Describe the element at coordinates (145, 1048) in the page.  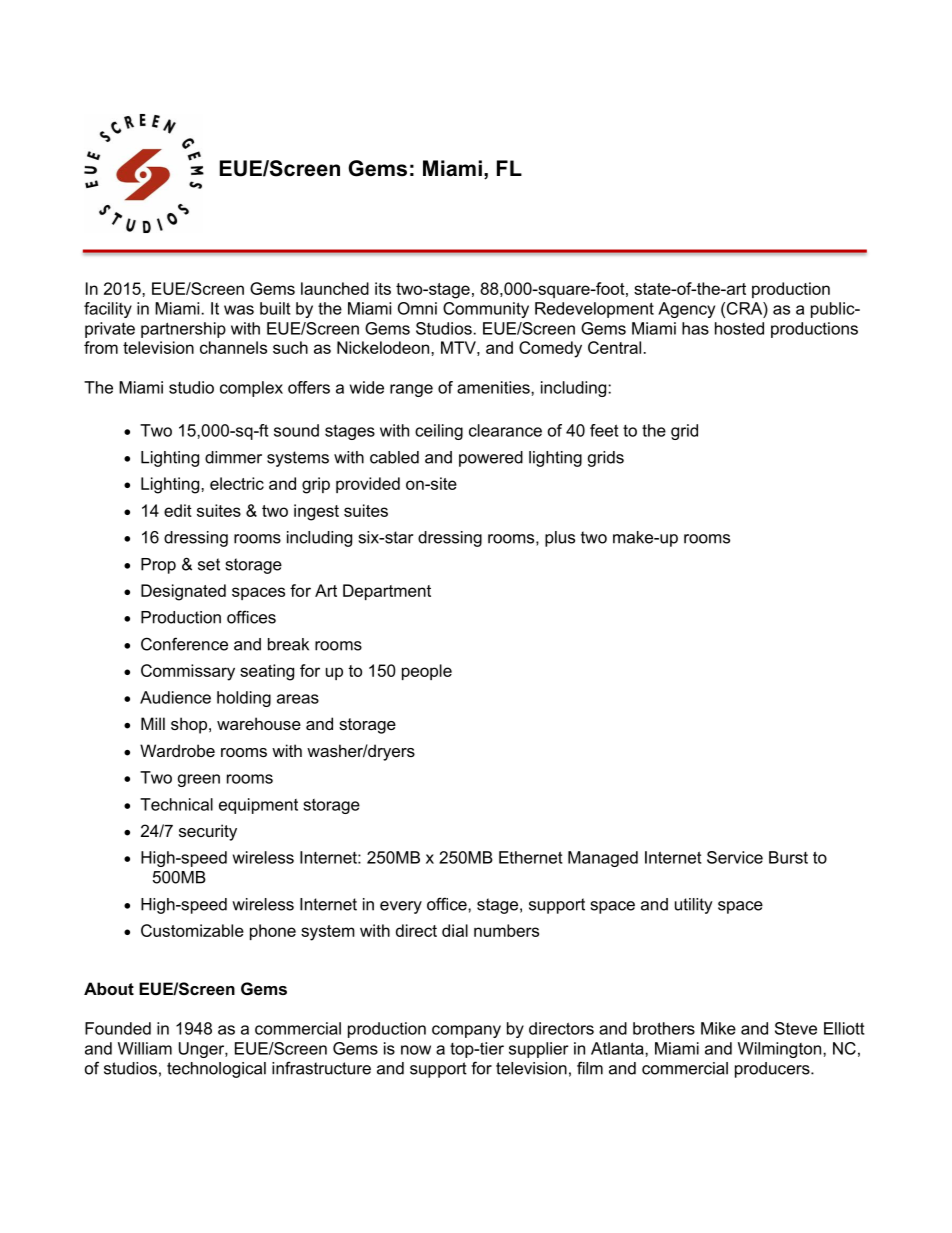
I see `William` at that location.
